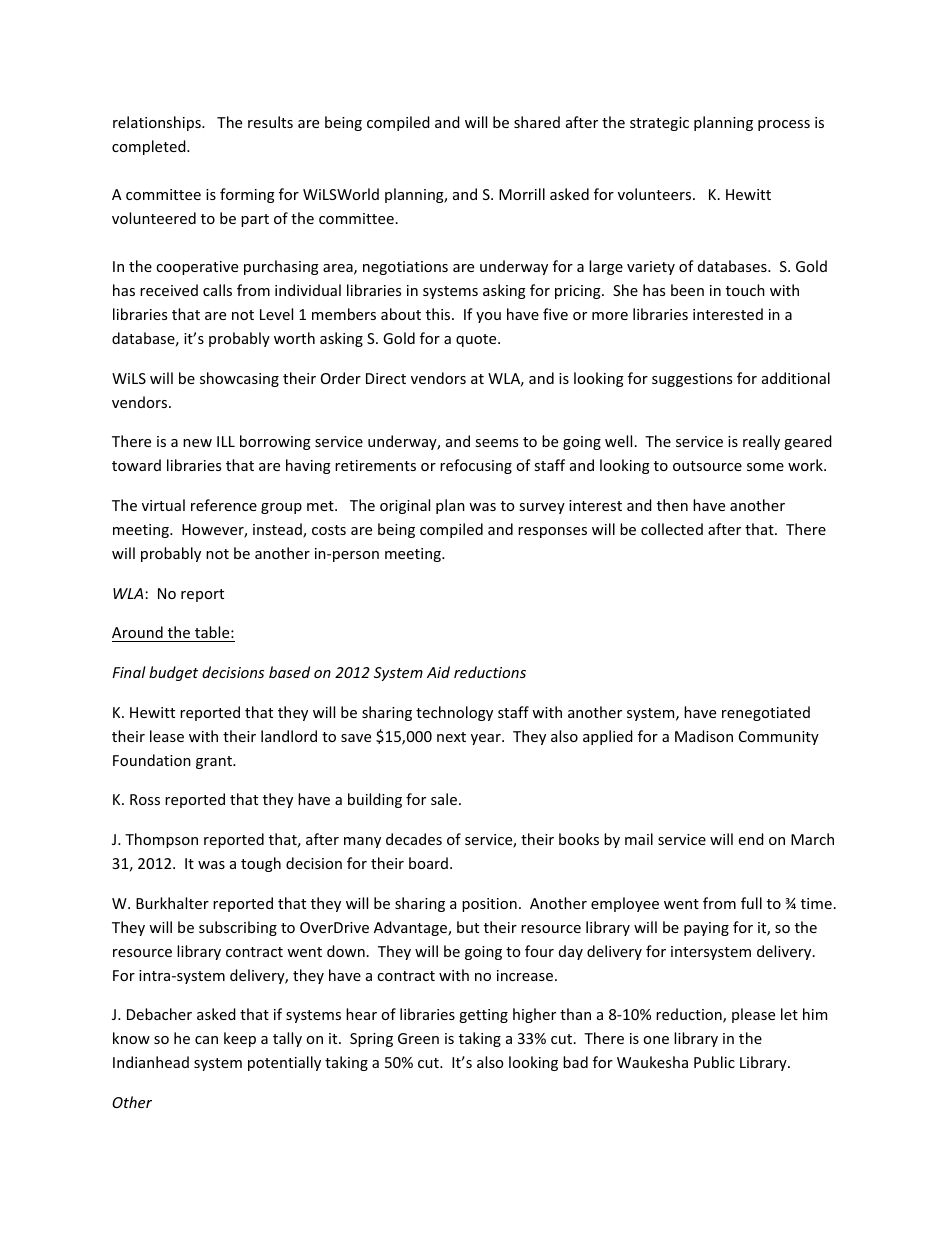  I want to click on completed, so click(150, 147).
